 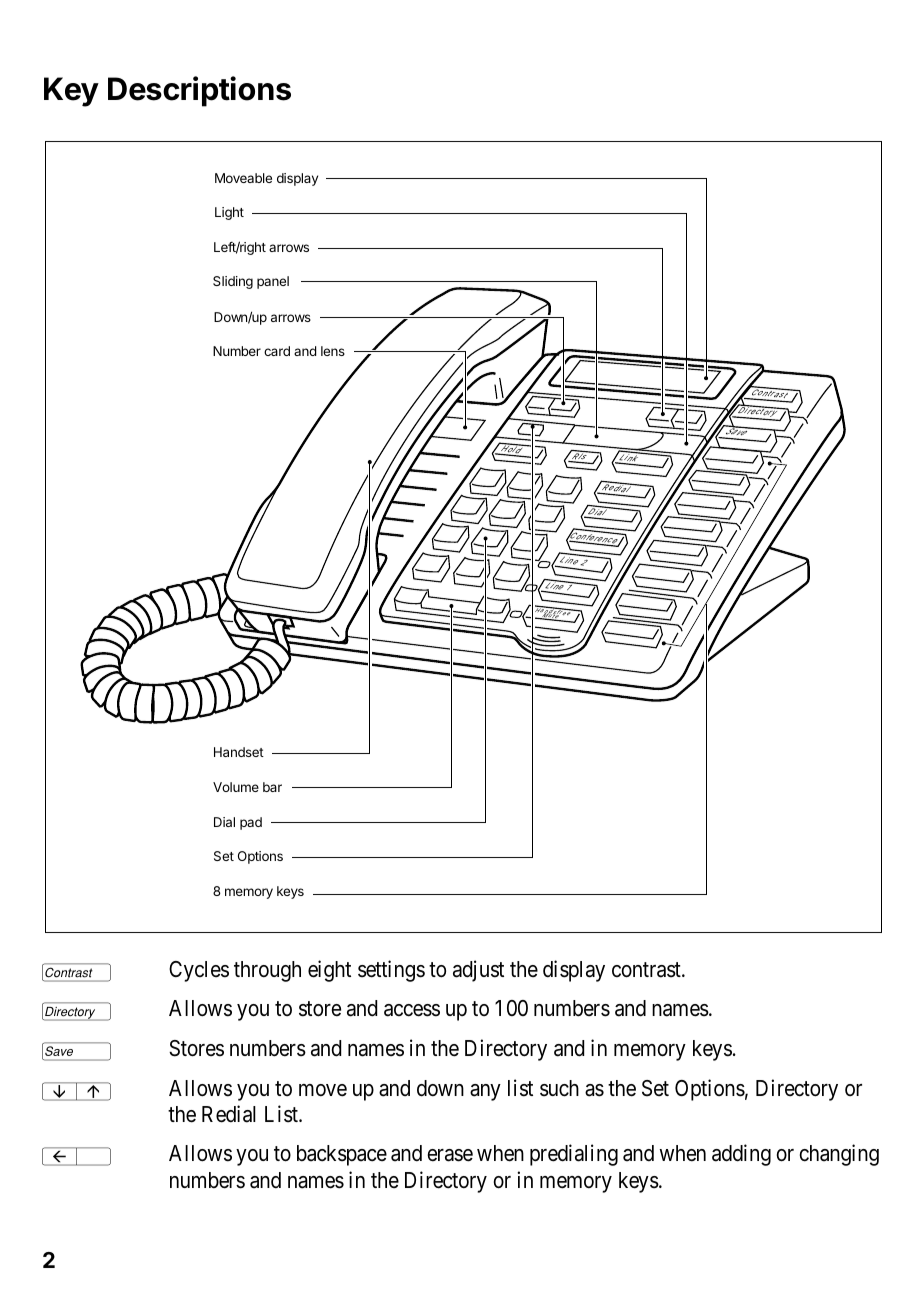 What do you see at coordinates (229, 213) in the document?
I see `Light` at bounding box center [229, 213].
